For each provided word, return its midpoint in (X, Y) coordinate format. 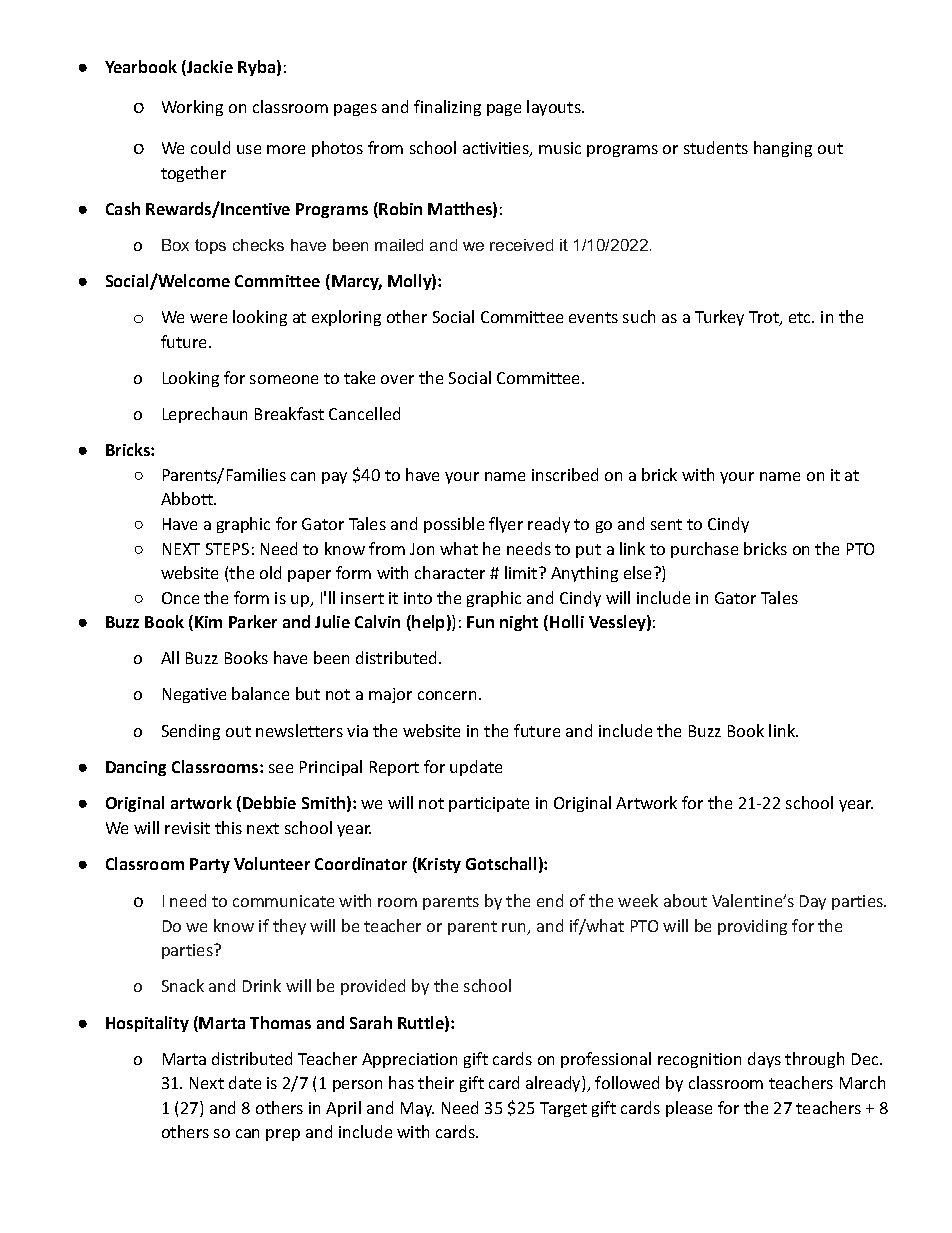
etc (801, 317)
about (685, 900)
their (436, 1082)
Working (192, 108)
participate (489, 804)
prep (283, 1135)
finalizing (447, 108)
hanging (783, 149)
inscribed (565, 474)
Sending (191, 732)
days (764, 1060)
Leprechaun (205, 415)
